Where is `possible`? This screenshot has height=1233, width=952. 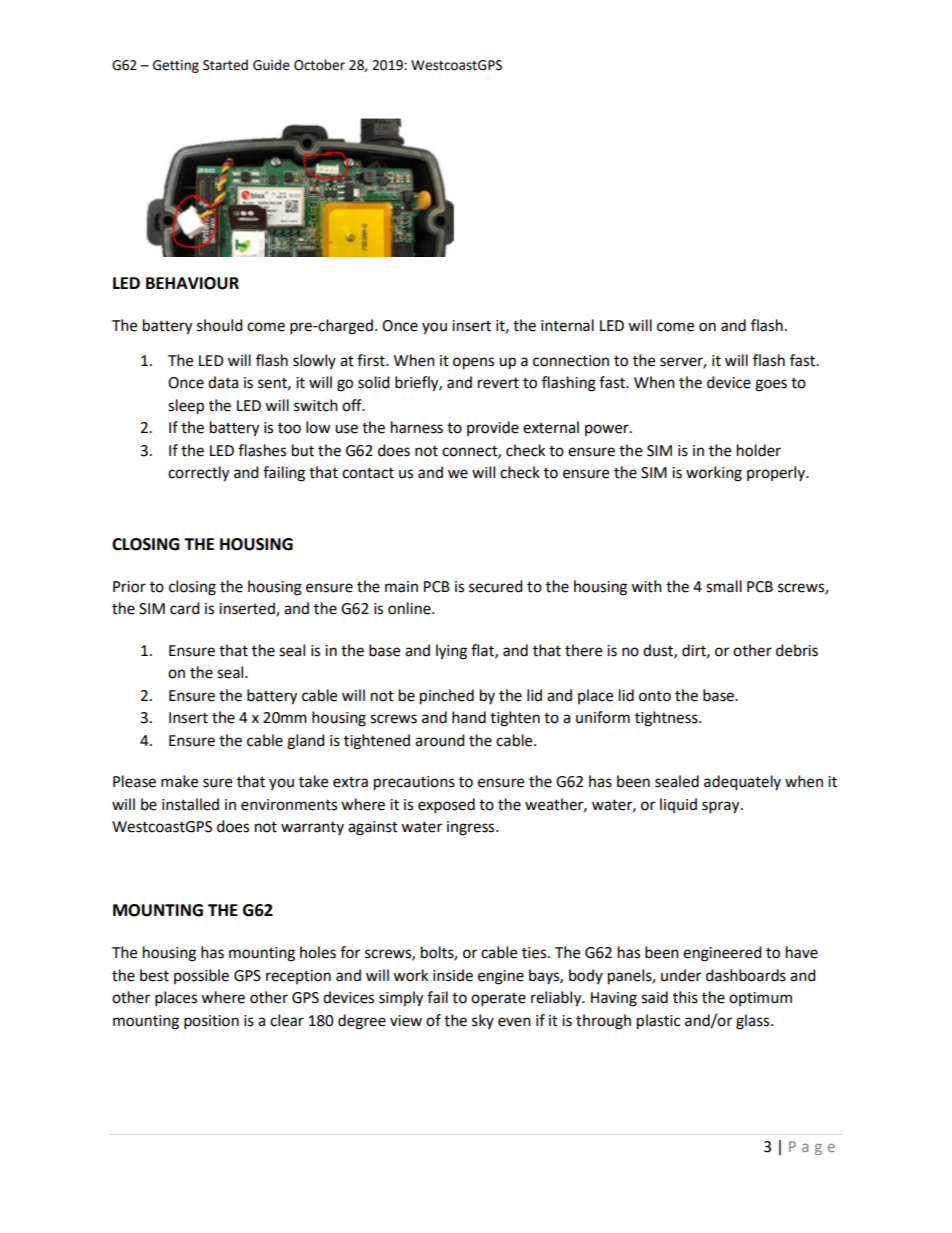
possible is located at coordinates (201, 976).
